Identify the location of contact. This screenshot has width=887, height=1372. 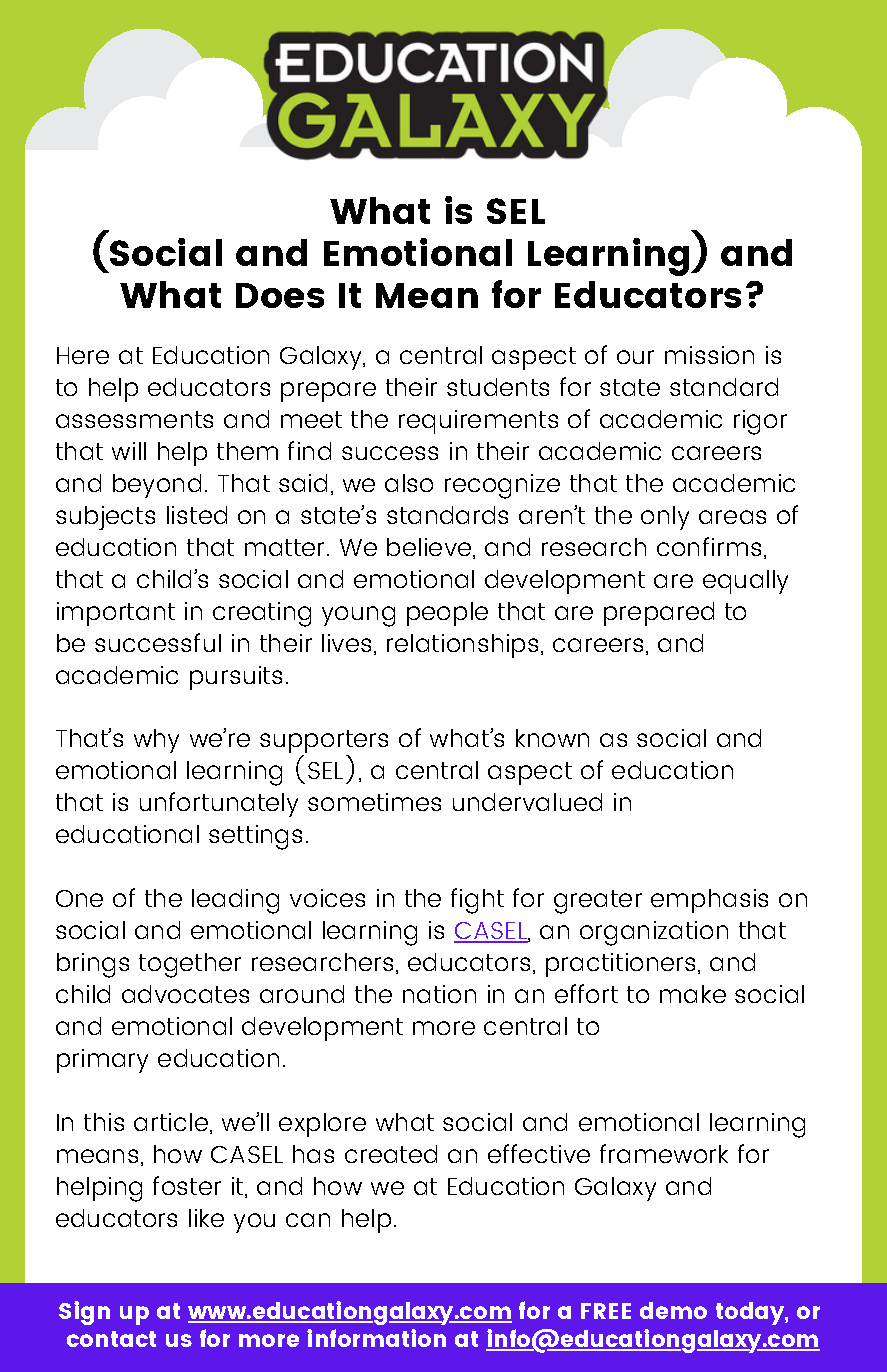
(111, 1339).
